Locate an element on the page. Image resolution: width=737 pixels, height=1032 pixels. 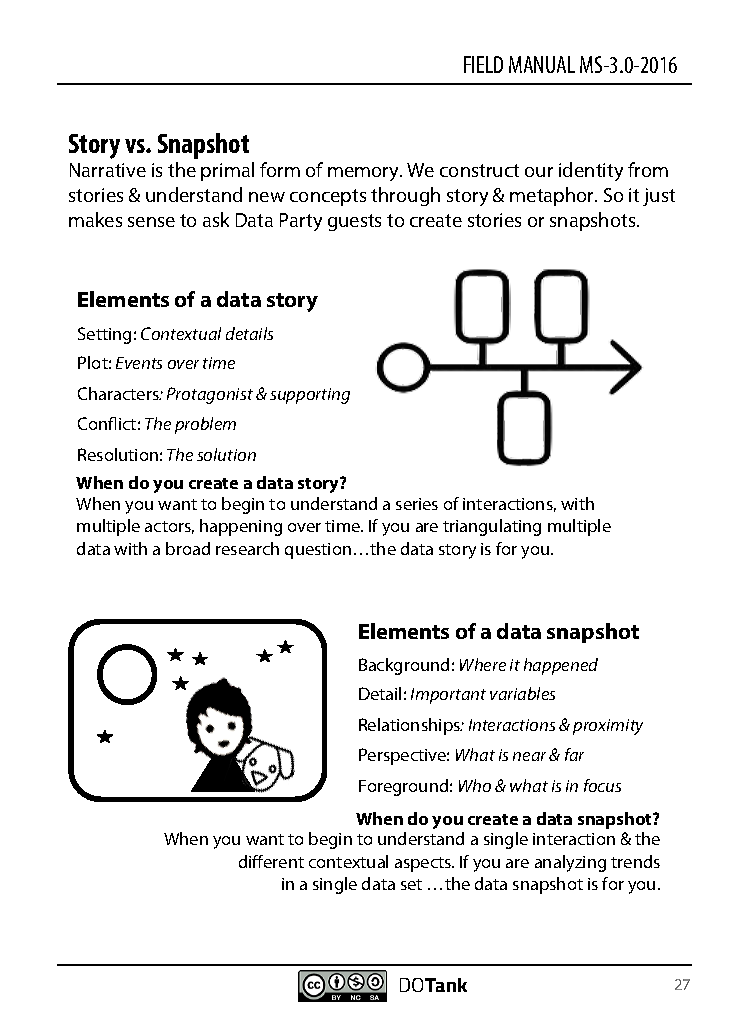
analyzing is located at coordinates (570, 863).
